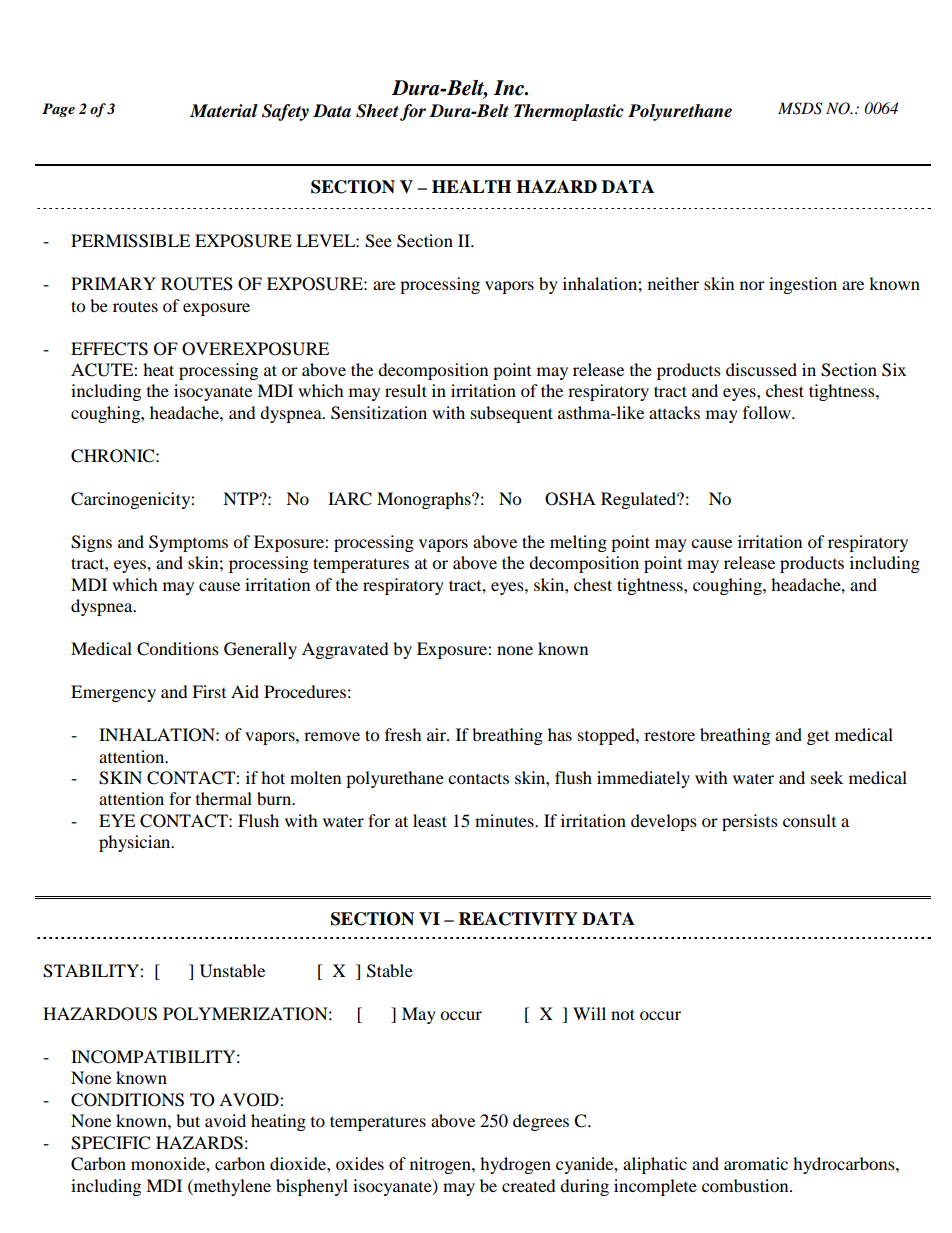  I want to click on MSDS, so click(800, 108).
